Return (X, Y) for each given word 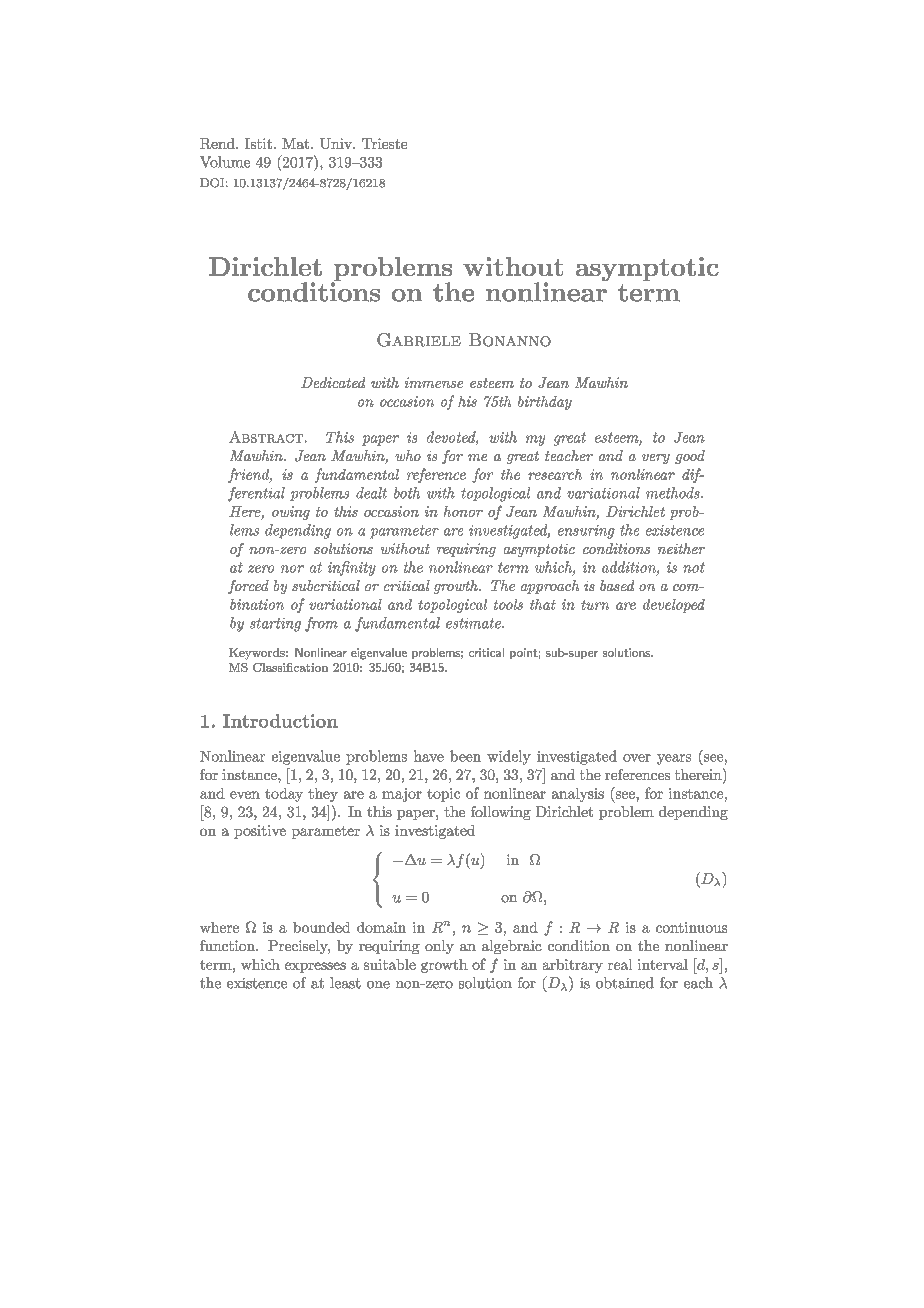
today (284, 795)
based (617, 585)
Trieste (384, 143)
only (439, 947)
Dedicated (333, 382)
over (637, 758)
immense (434, 382)
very (656, 459)
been (465, 756)
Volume (225, 162)
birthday (545, 403)
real (620, 964)
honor (463, 511)
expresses (315, 967)
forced (248, 587)
